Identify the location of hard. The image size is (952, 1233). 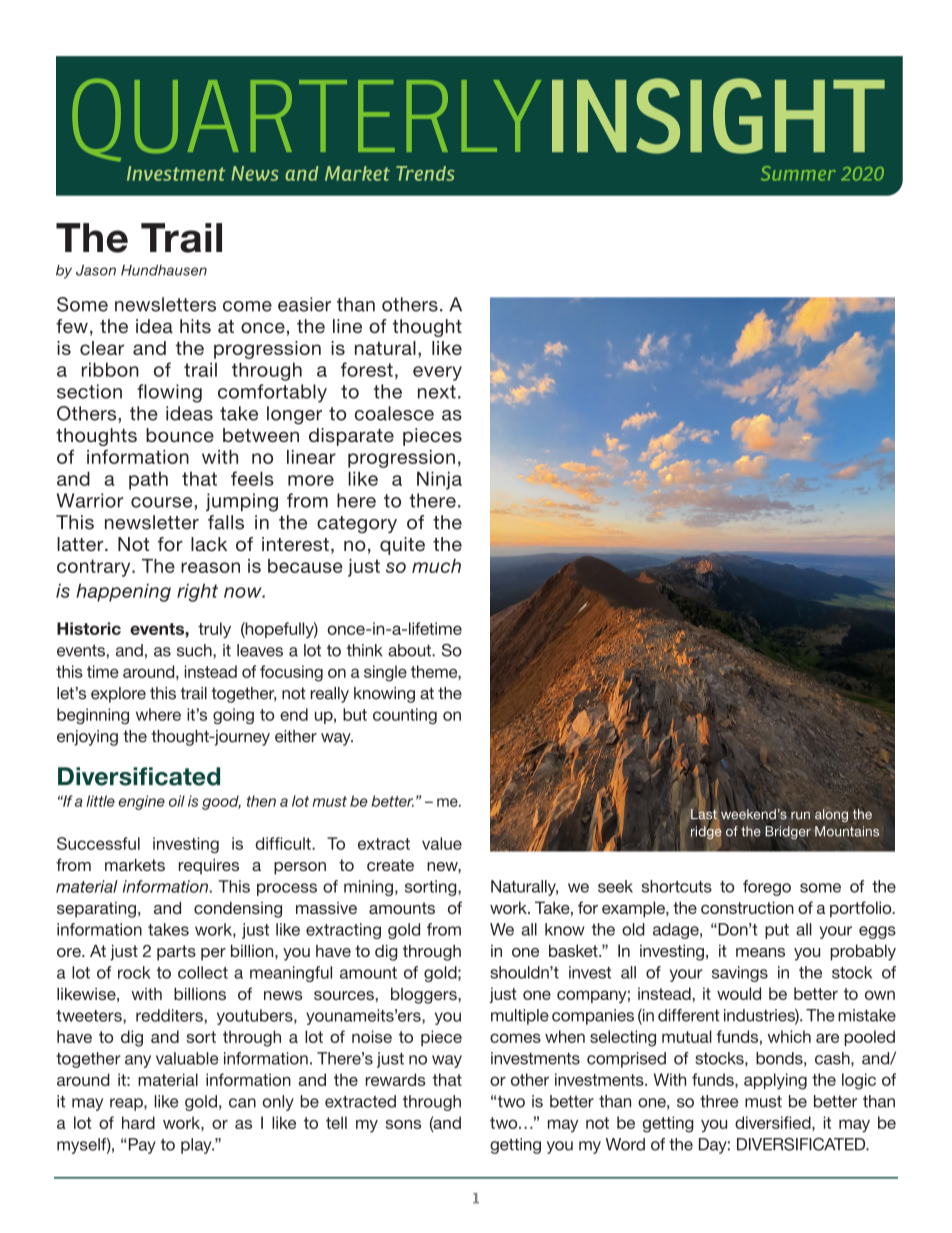
(138, 1122).
